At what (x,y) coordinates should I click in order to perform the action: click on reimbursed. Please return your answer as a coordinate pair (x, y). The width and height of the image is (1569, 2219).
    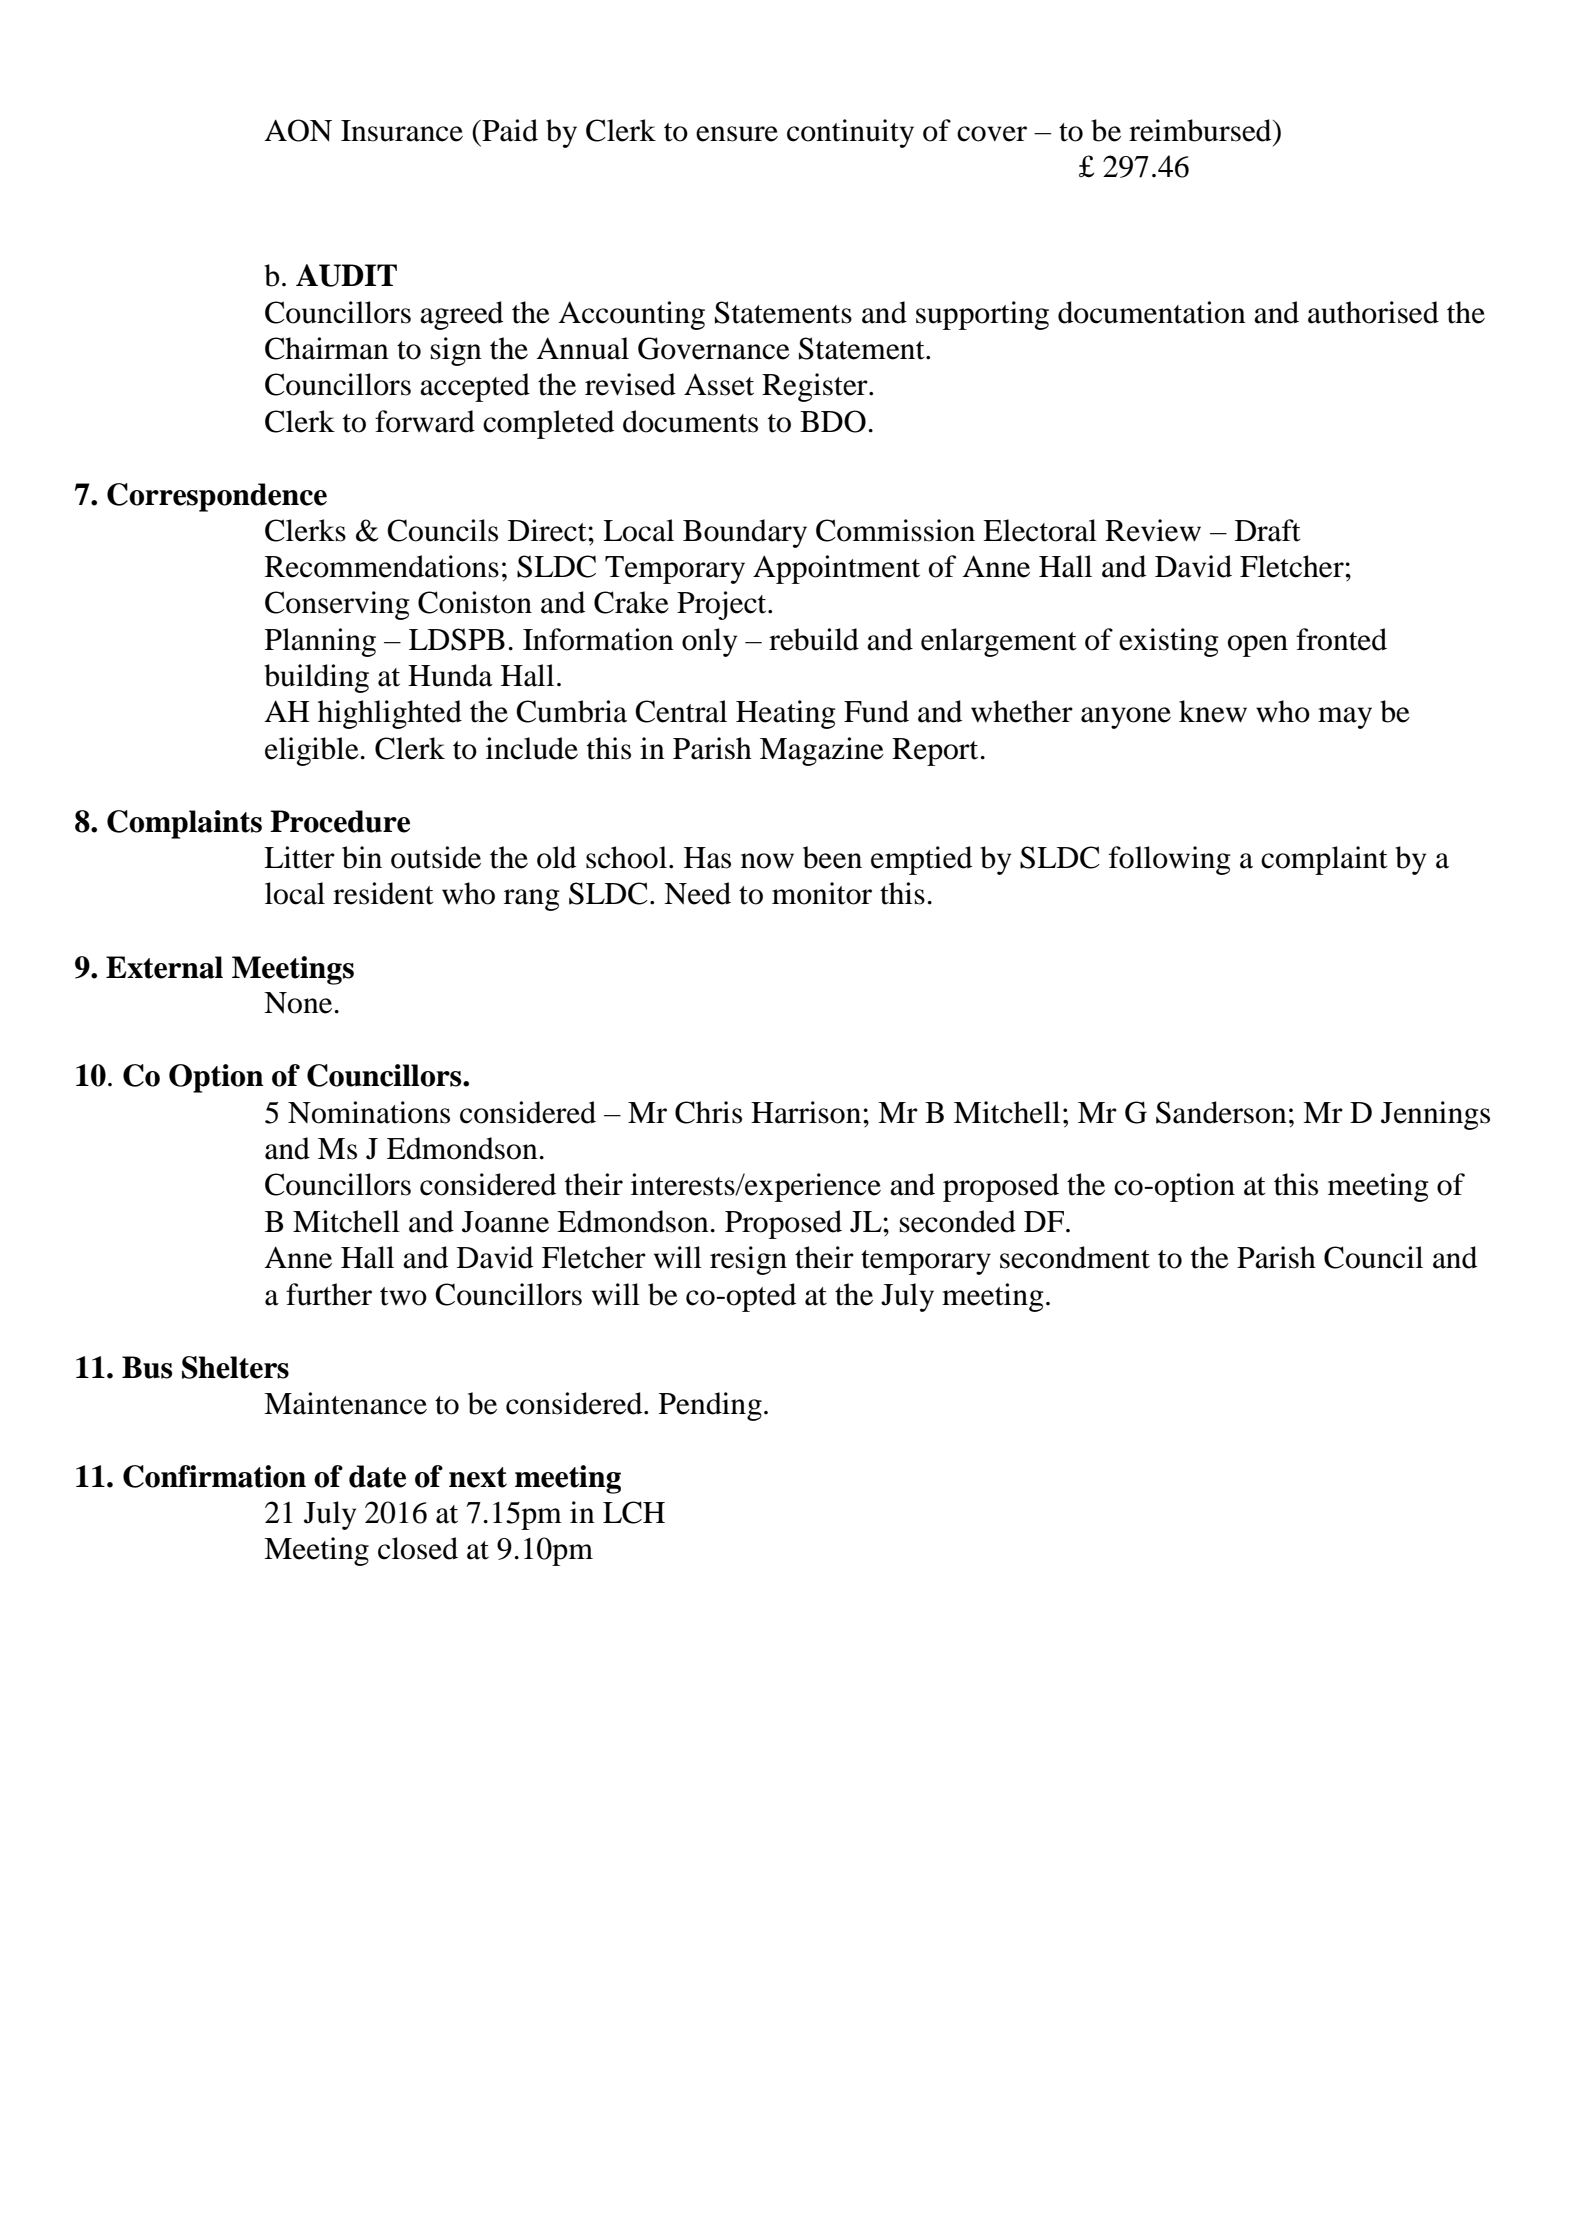
    Looking at the image, I should click on (1201, 130).
